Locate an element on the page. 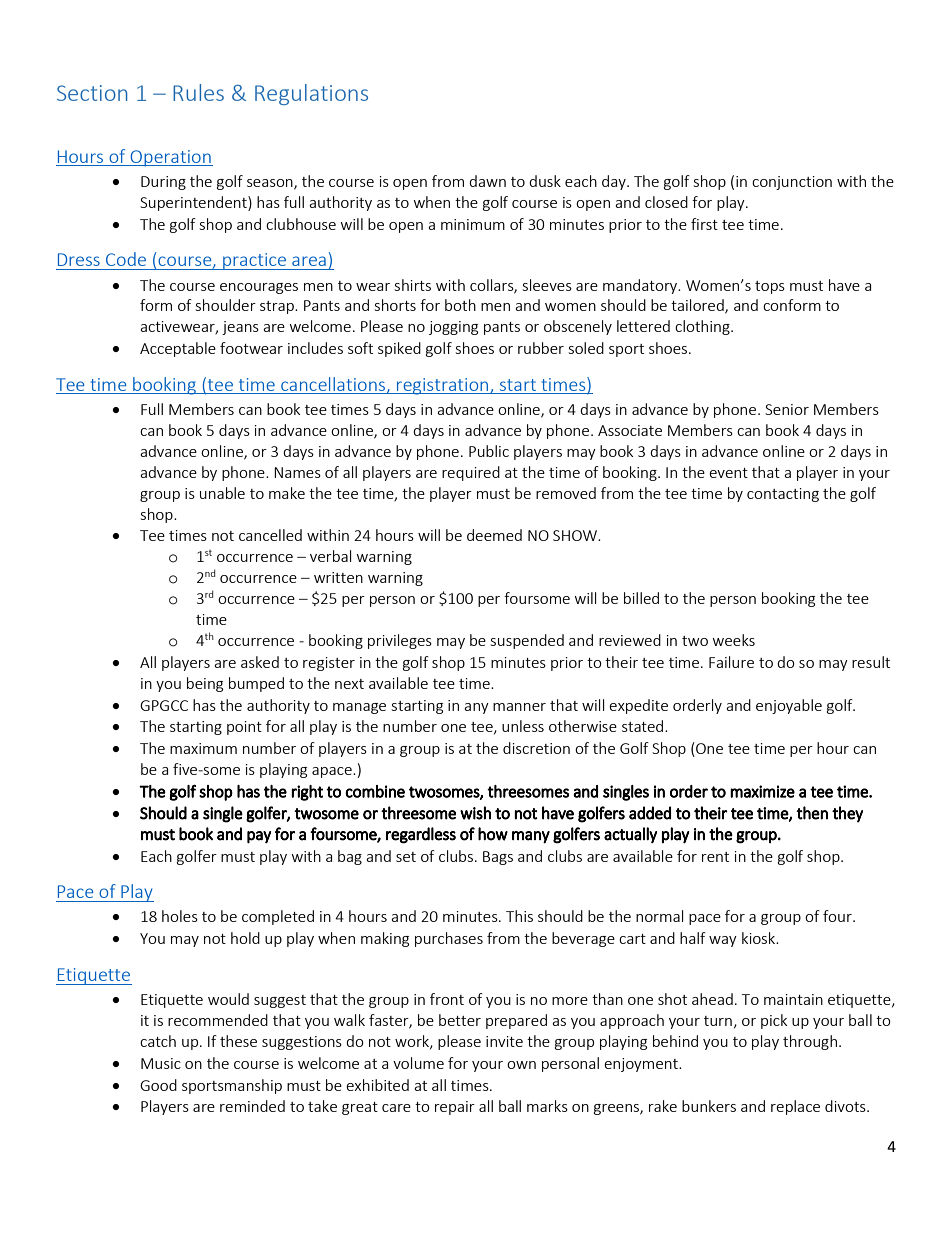  weeks is located at coordinates (734, 640).
